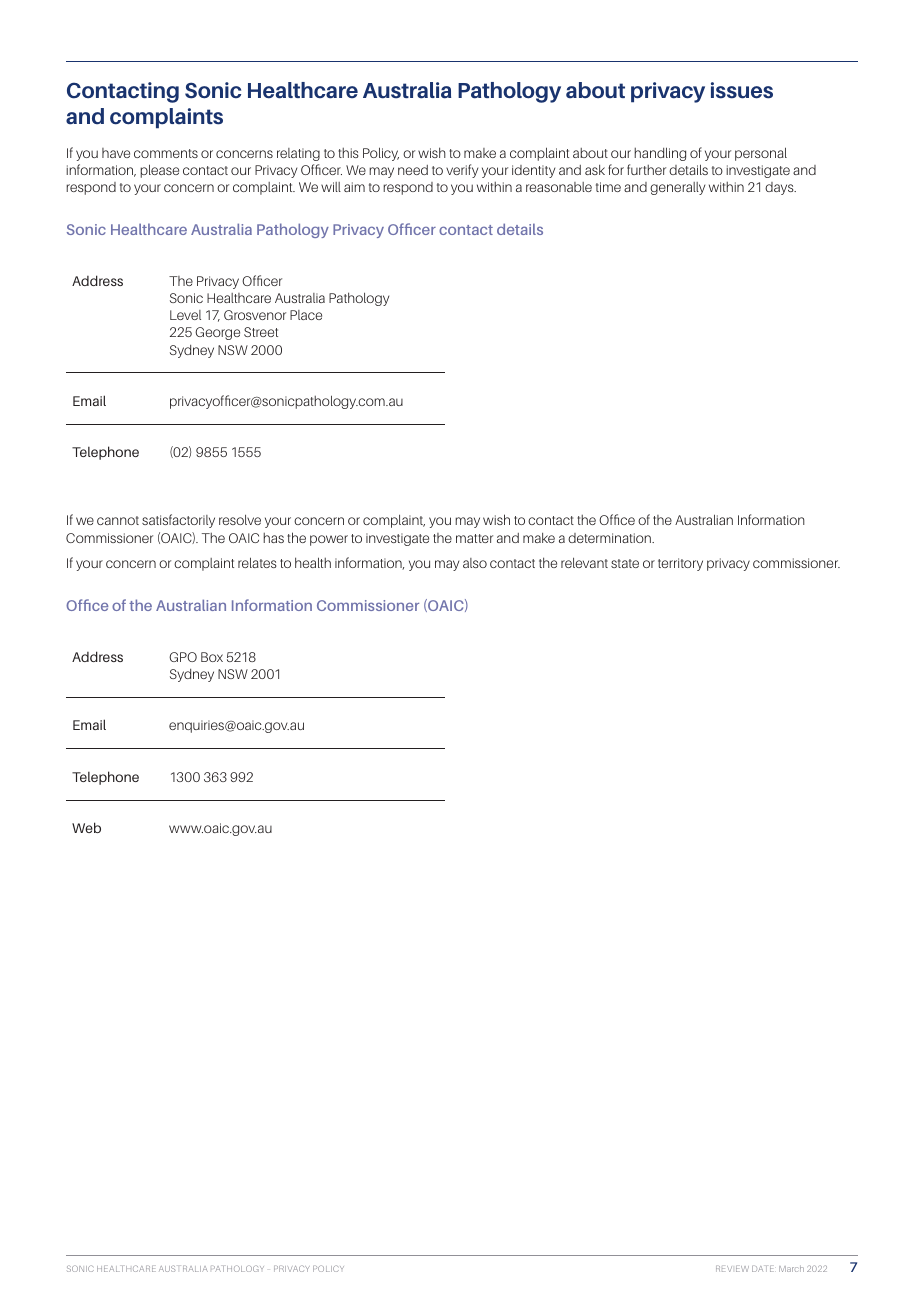  What do you see at coordinates (474, 538) in the screenshot?
I see `matter` at bounding box center [474, 538].
